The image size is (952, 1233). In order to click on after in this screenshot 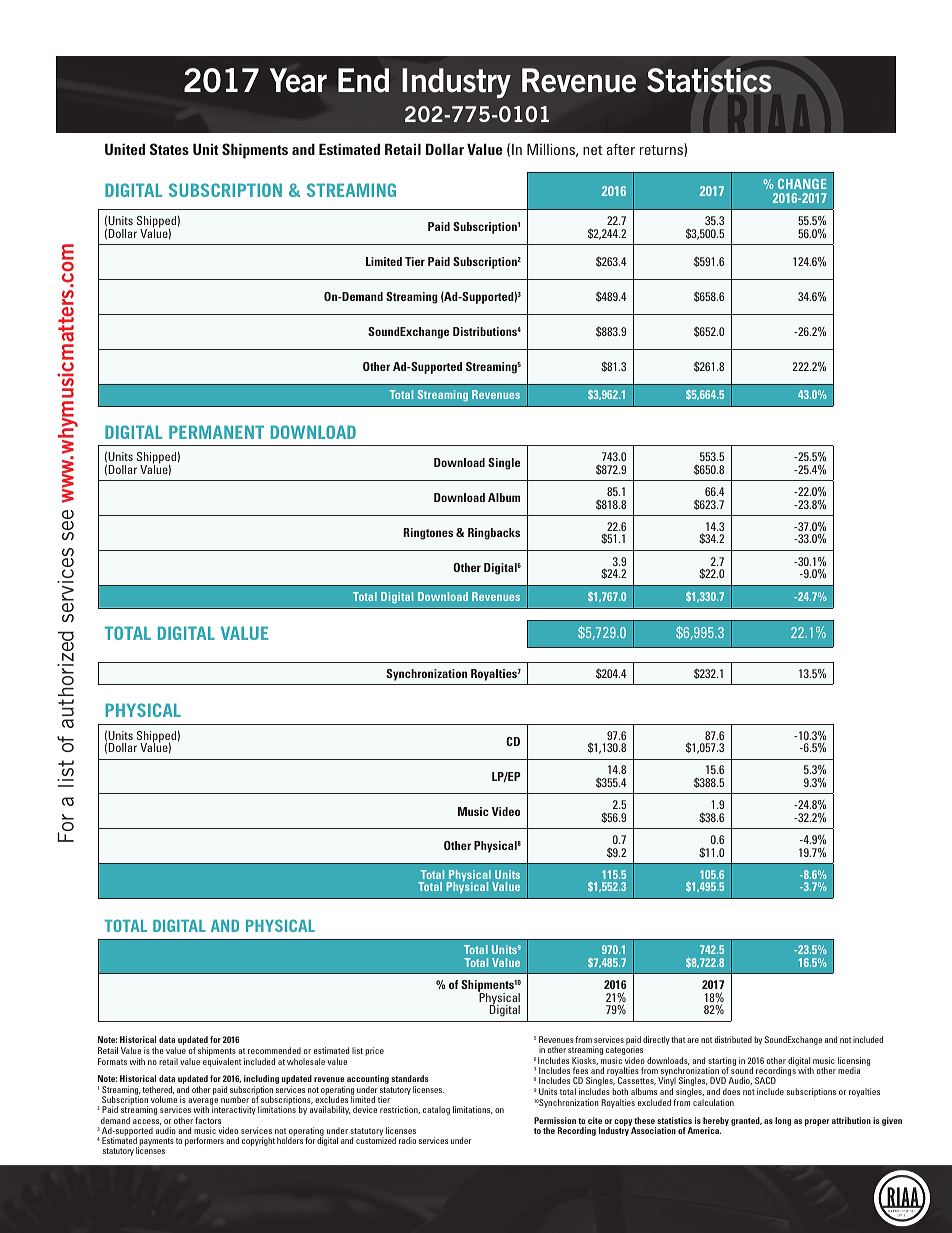, I will do `click(621, 149)`.
